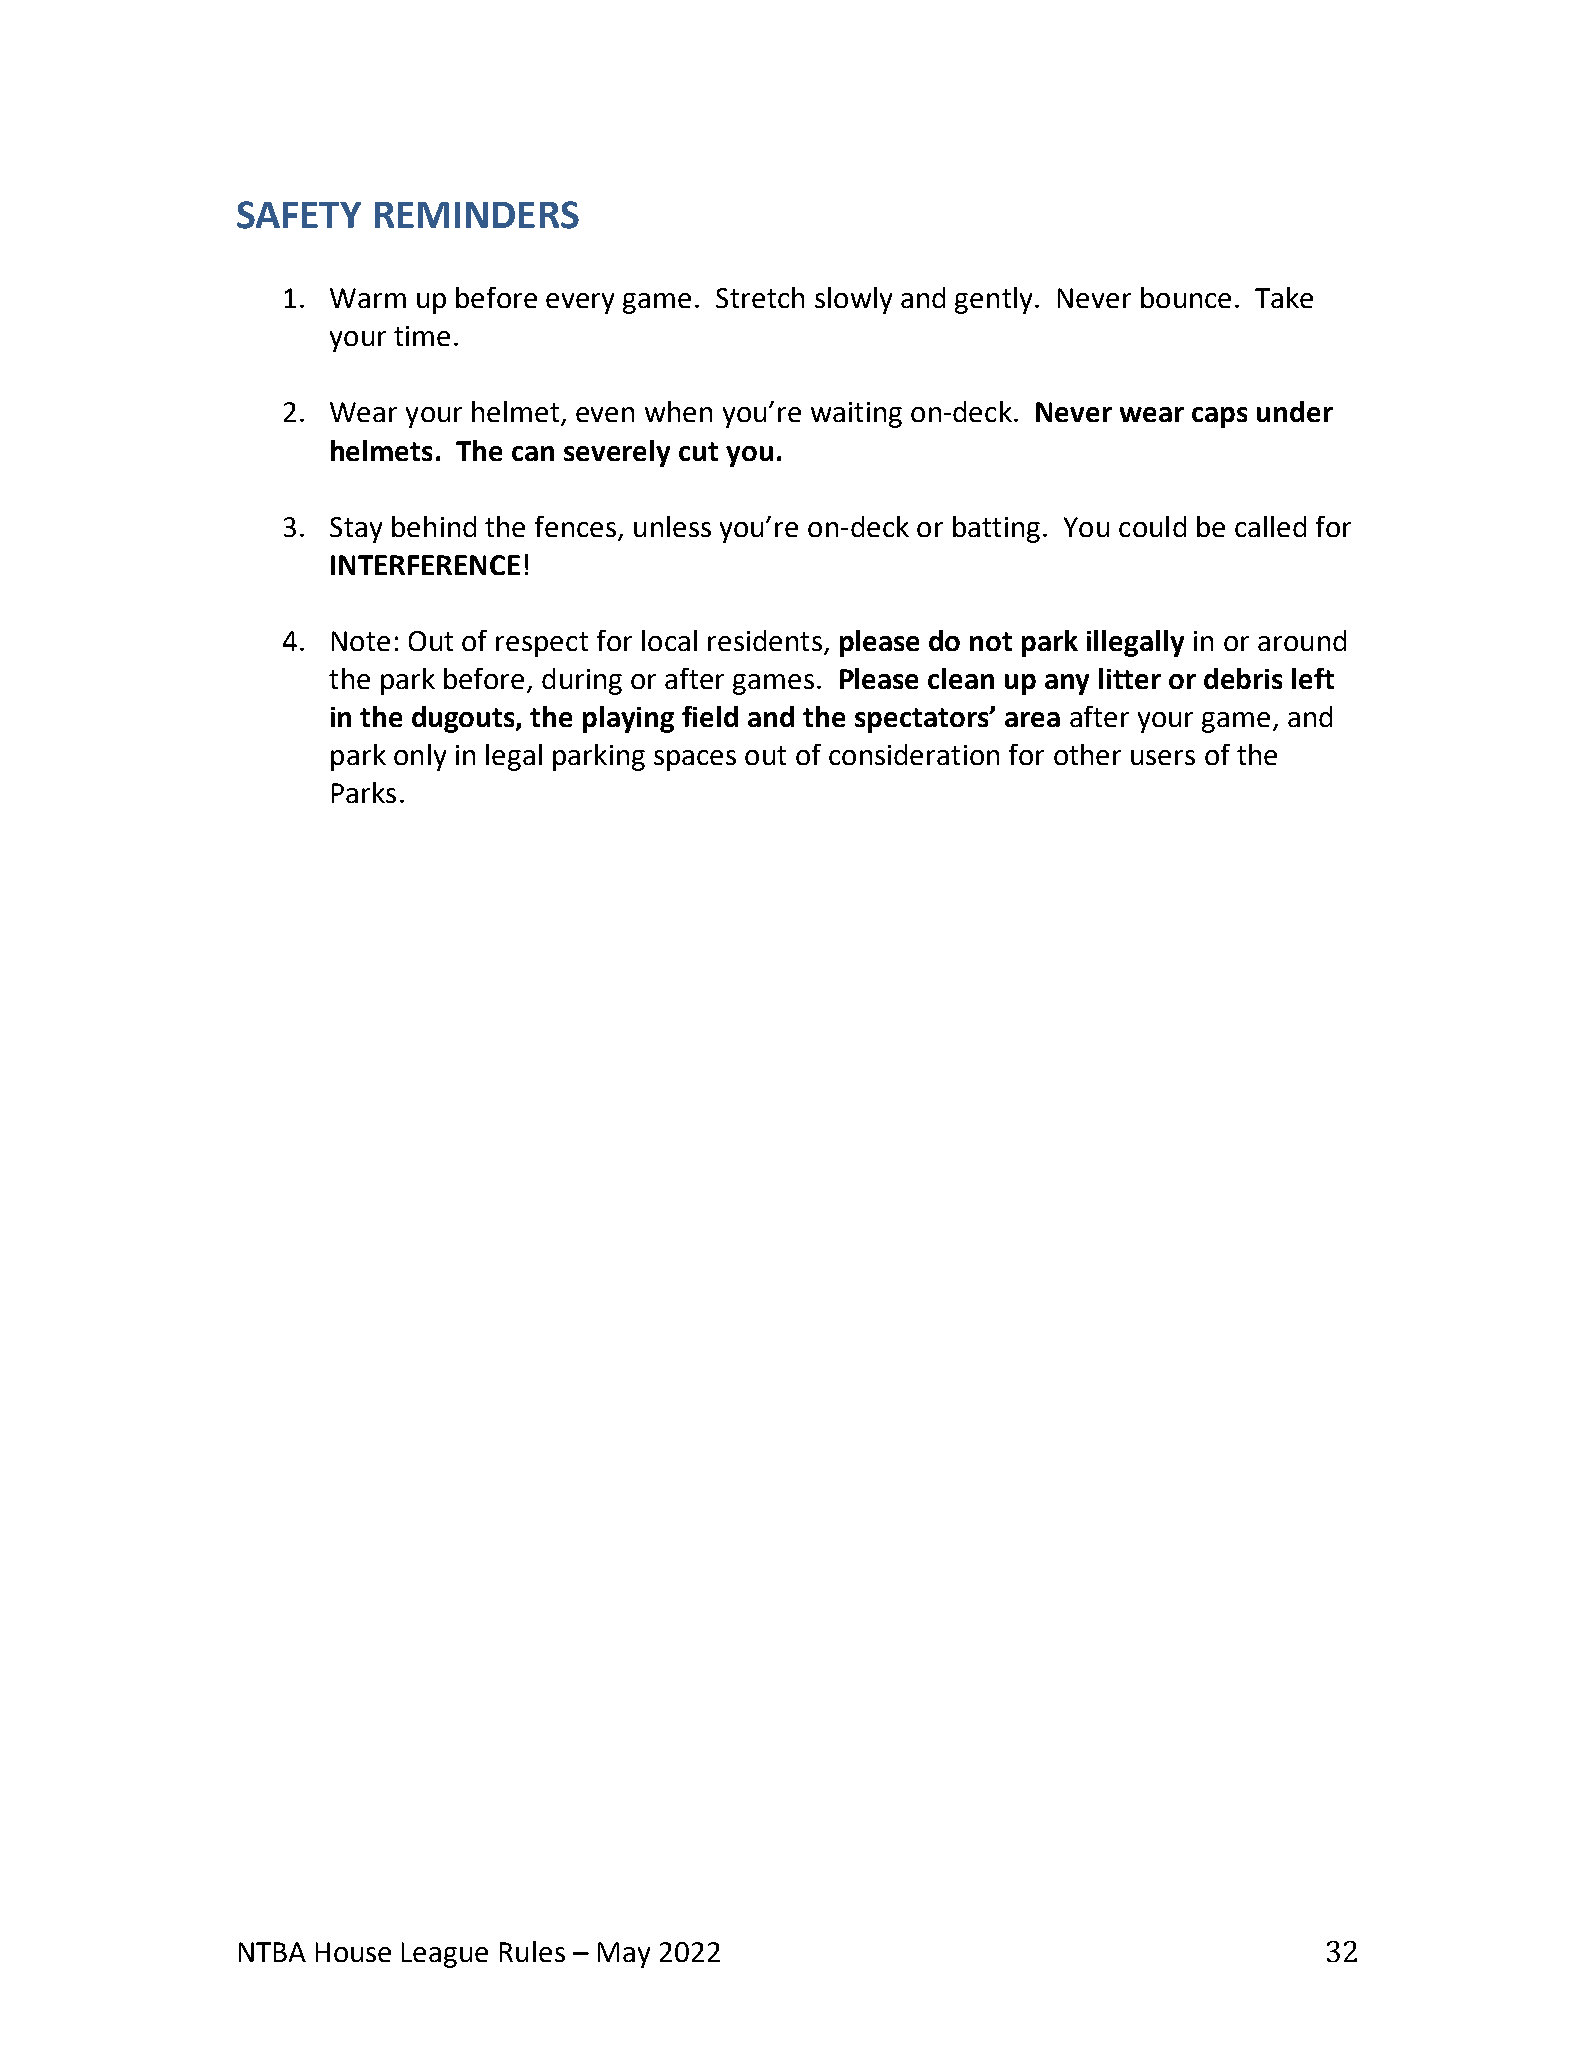  What do you see at coordinates (760, 297) in the screenshot?
I see `Stretch` at bounding box center [760, 297].
